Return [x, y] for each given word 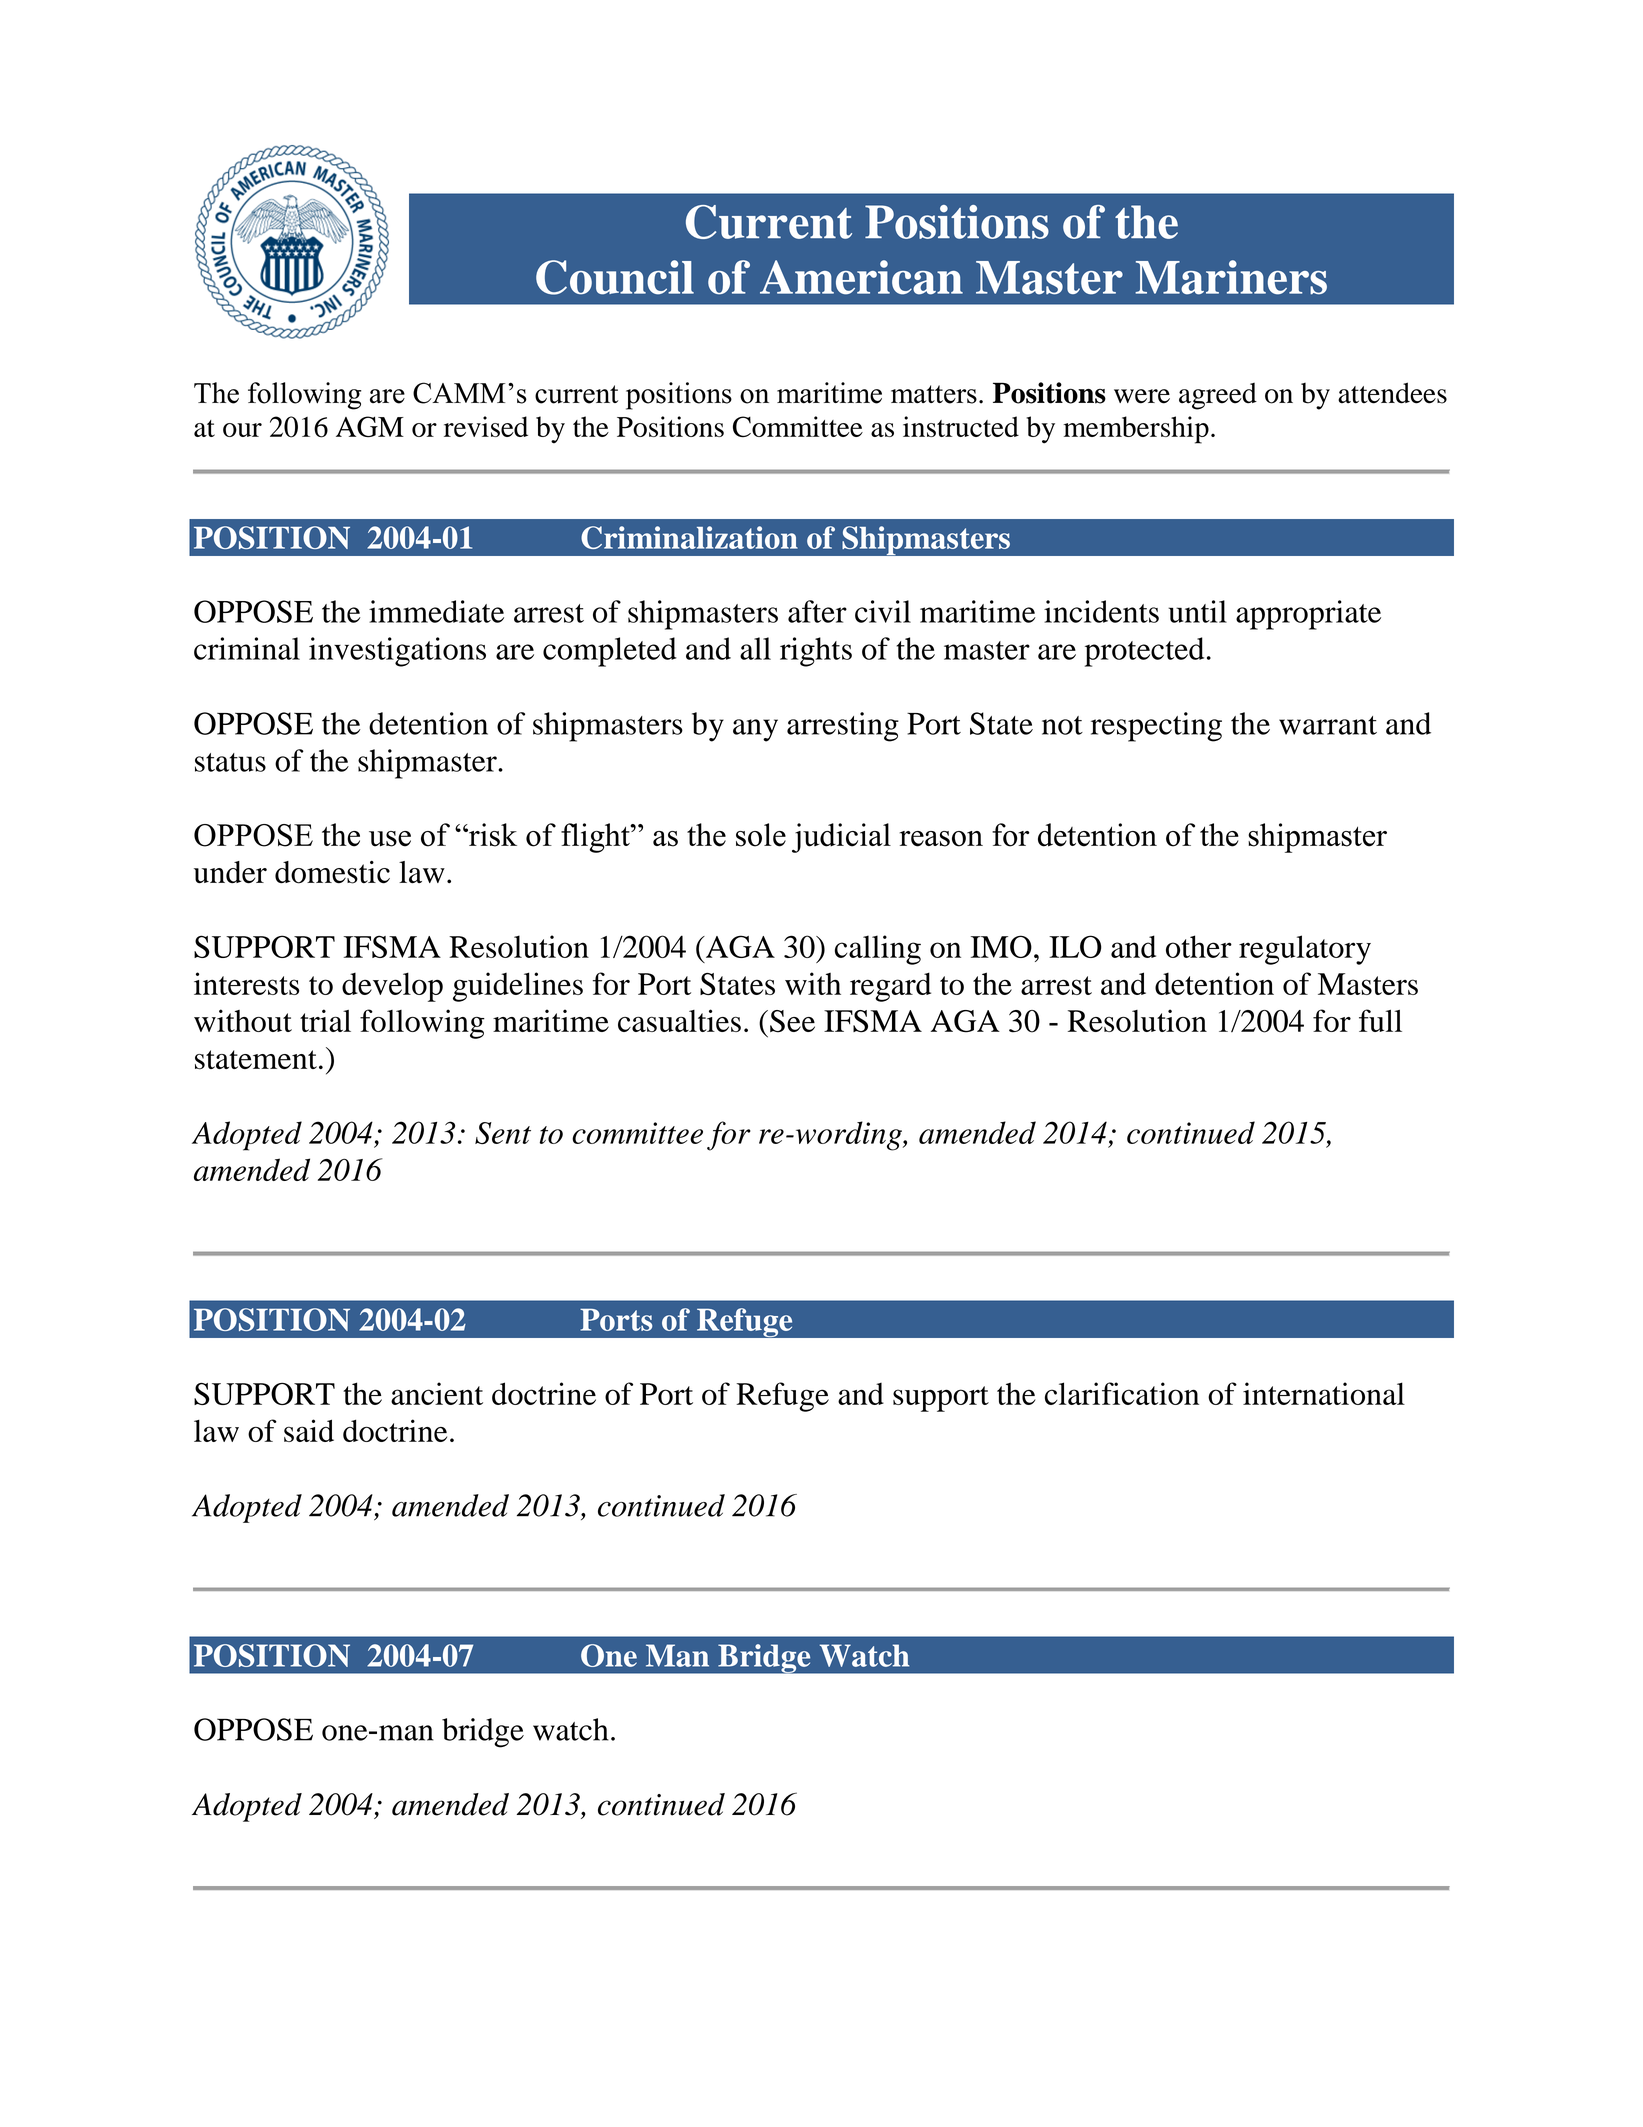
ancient [437, 1393]
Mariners [1231, 277]
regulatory [1305, 950]
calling [878, 950]
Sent [503, 1133]
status [230, 762]
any [755, 730]
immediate [436, 611]
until [1197, 611]
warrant [1328, 725]
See [792, 1021]
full [1380, 1020]
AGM [370, 426]
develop [392, 987]
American [861, 277]
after [817, 611]
